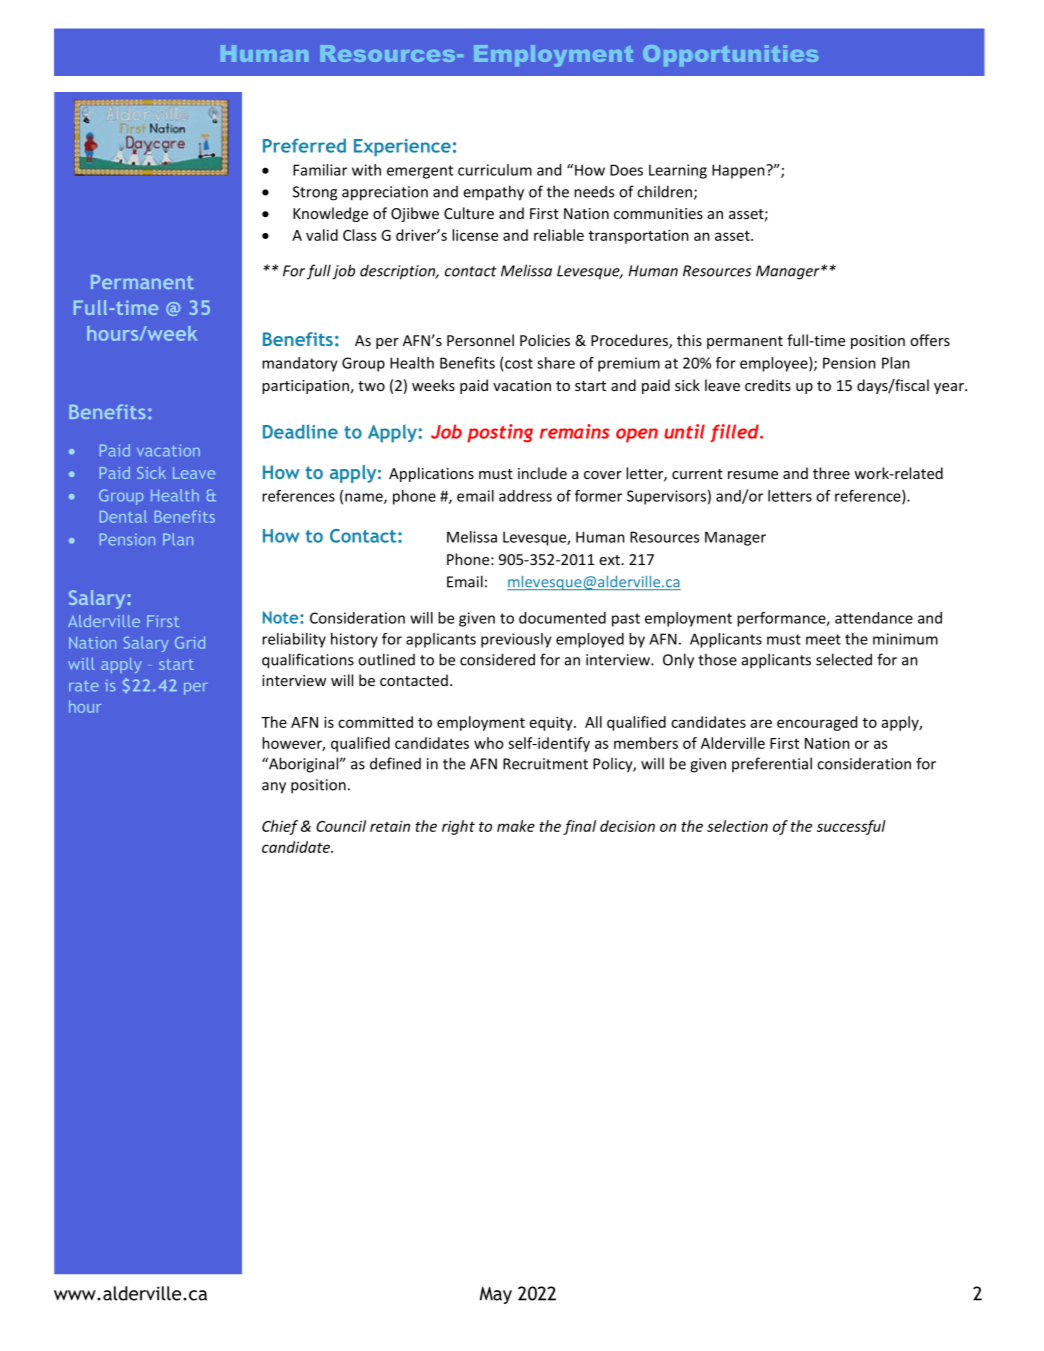 Image resolution: width=1044 pixels, height=1351 pixels. I want to click on Opportunities, so click(730, 55).
